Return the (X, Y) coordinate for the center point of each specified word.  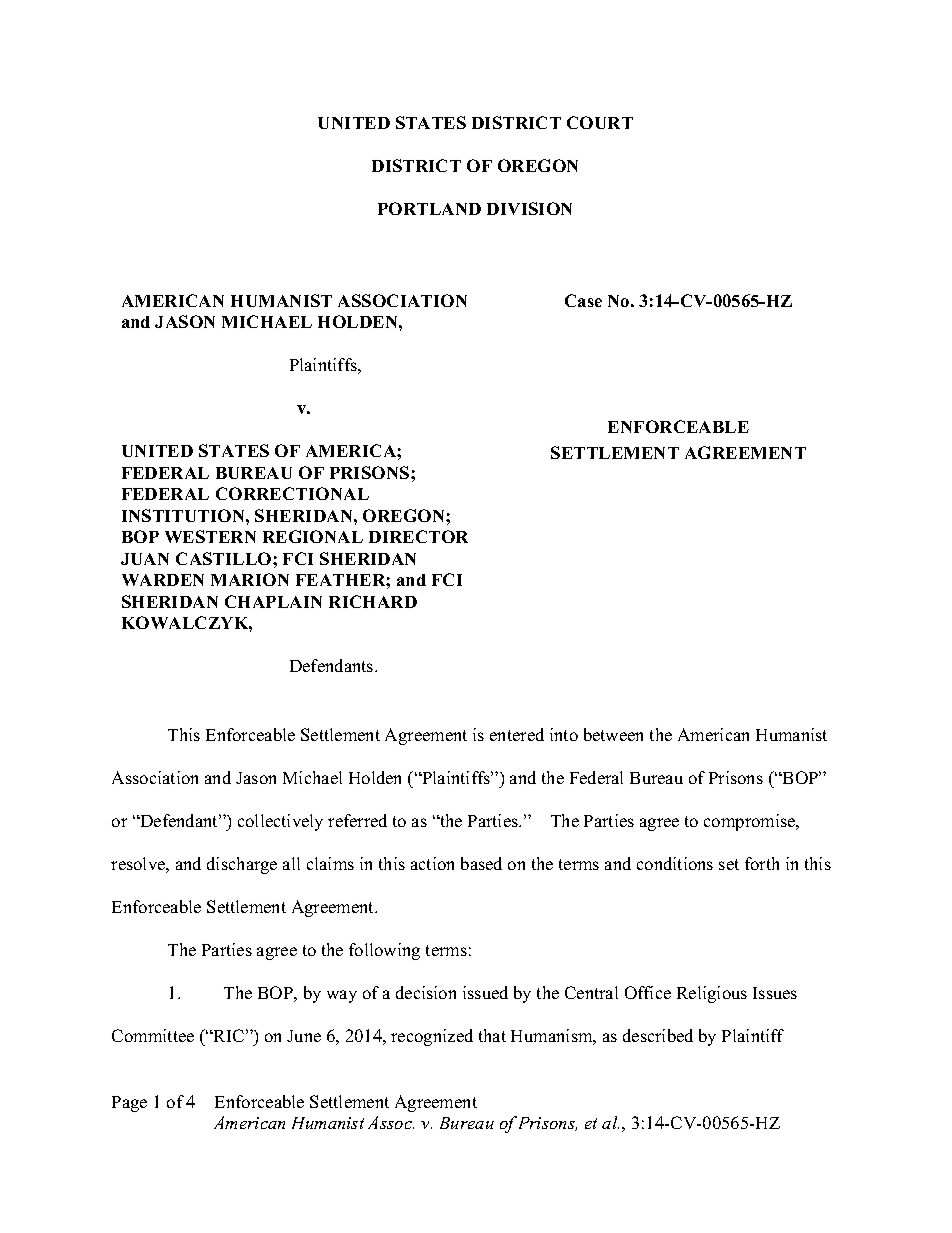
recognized (432, 1037)
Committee (153, 1035)
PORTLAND (429, 208)
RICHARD (373, 601)
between (613, 734)
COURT (600, 122)
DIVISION (529, 208)
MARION (250, 579)
